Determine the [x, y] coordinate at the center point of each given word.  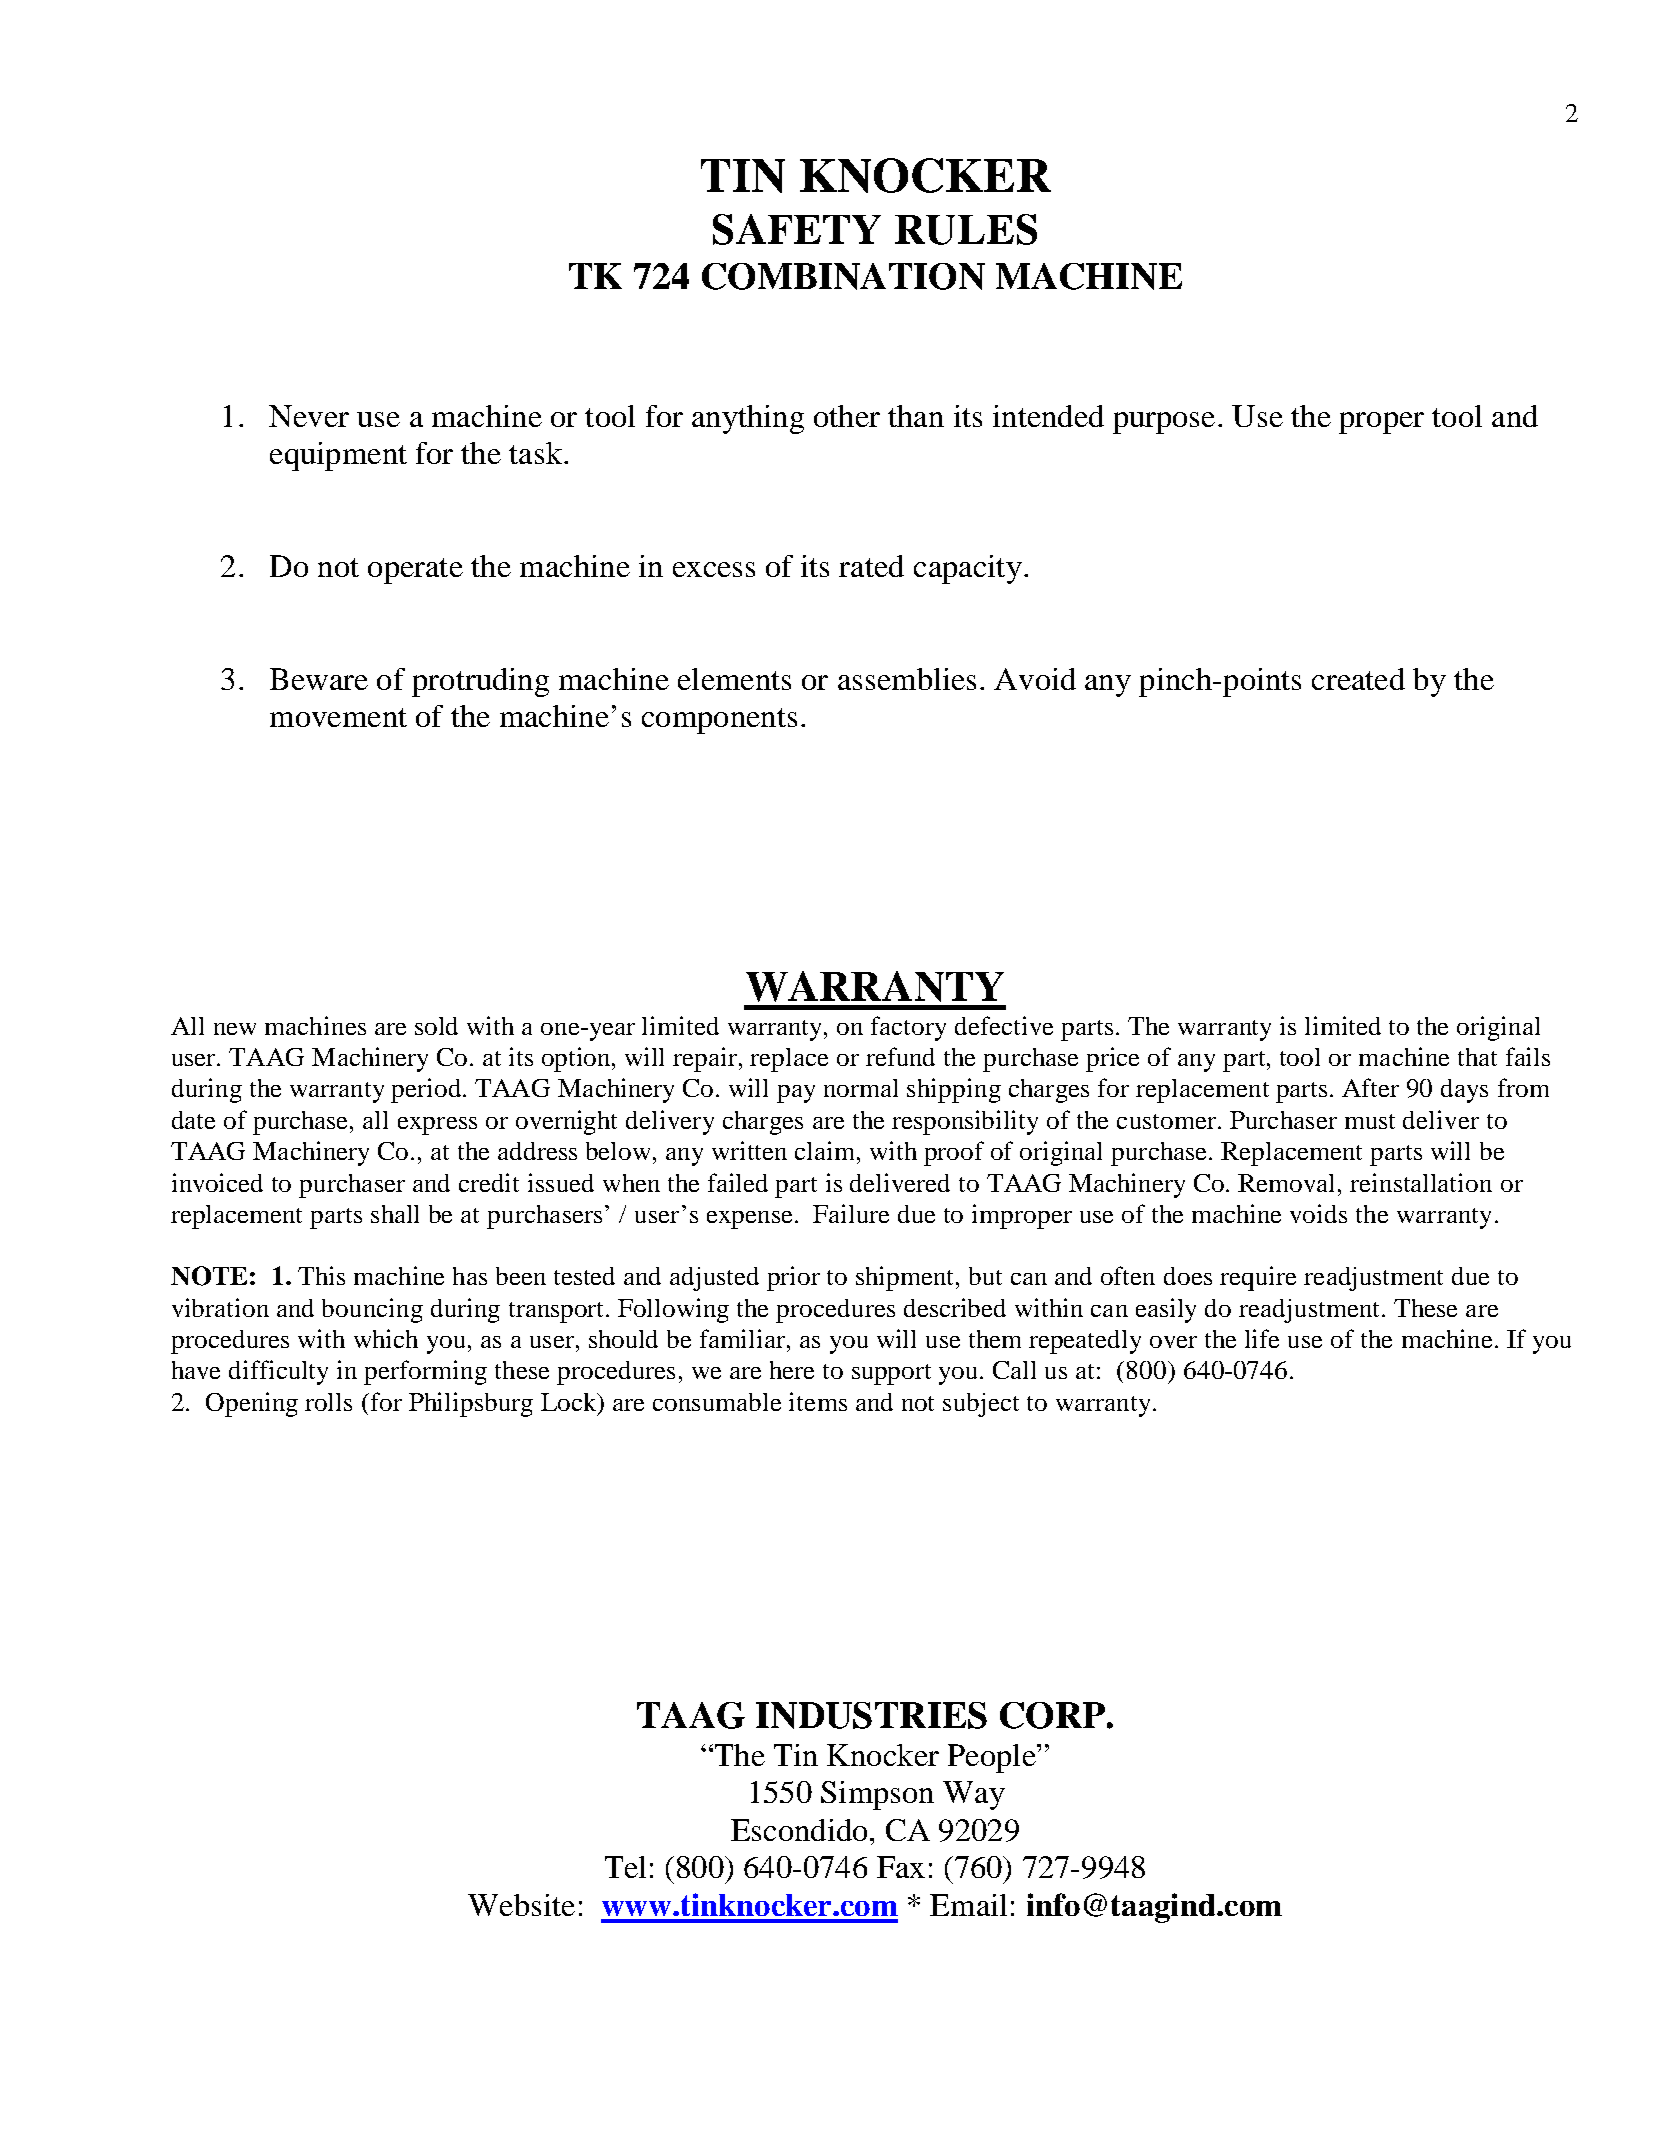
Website [521, 1905]
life [1262, 1338]
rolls [328, 1402]
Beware [319, 679]
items [818, 1401]
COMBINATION [843, 276]
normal [861, 1088]
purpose [1164, 423]
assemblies [907, 679]
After [1370, 1087]
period [427, 1090]
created [1358, 679]
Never [309, 416]
